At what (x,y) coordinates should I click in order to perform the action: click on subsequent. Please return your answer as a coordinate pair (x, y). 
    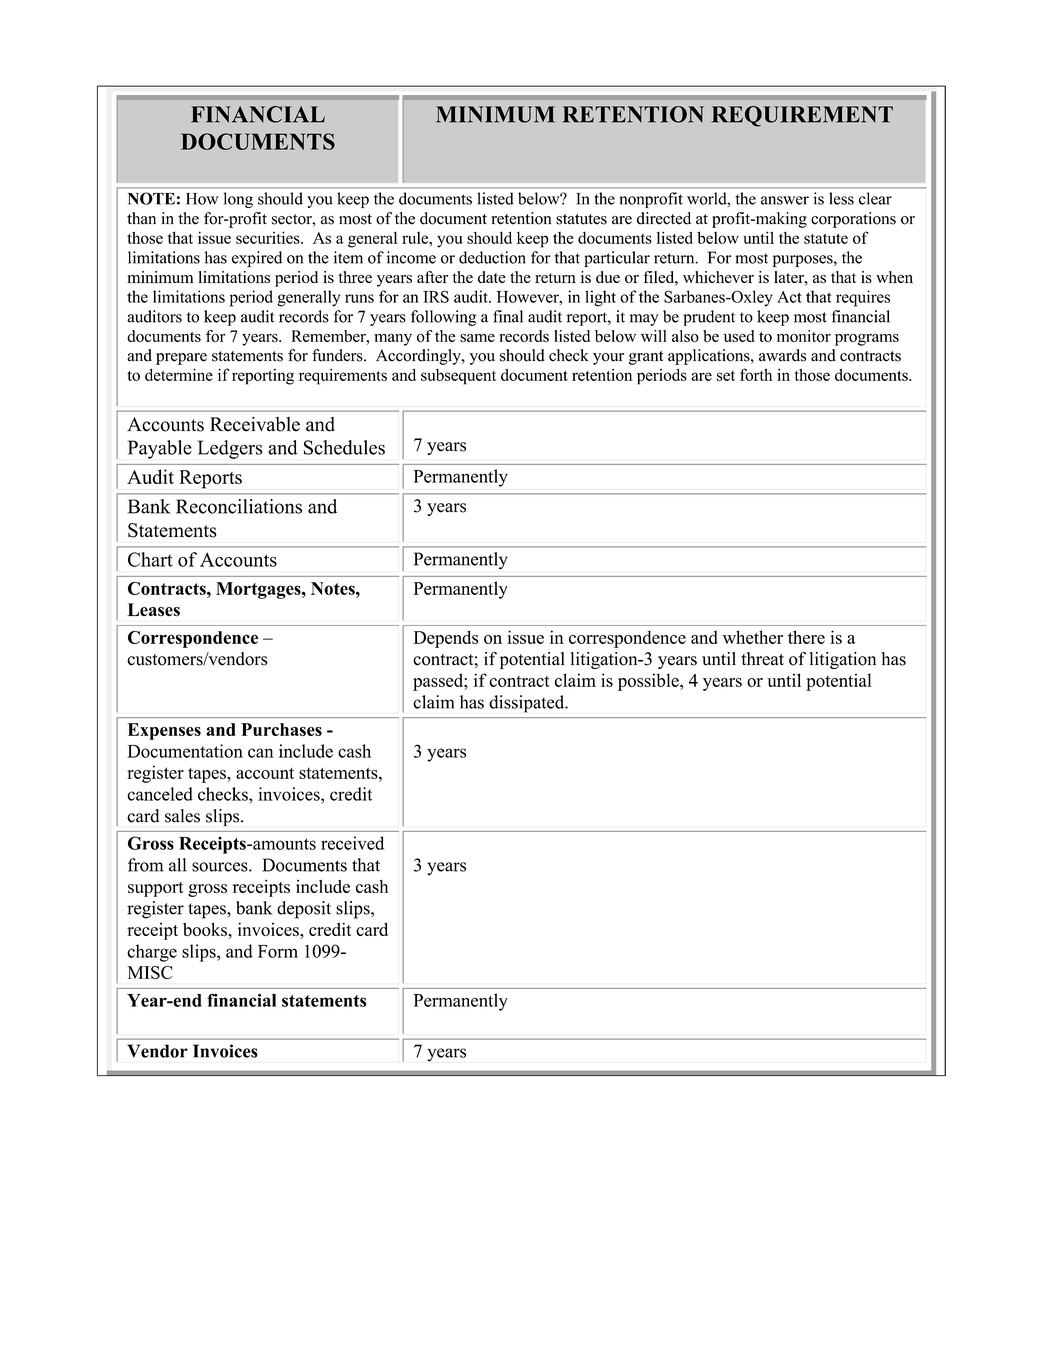
    Looking at the image, I should click on (458, 377).
